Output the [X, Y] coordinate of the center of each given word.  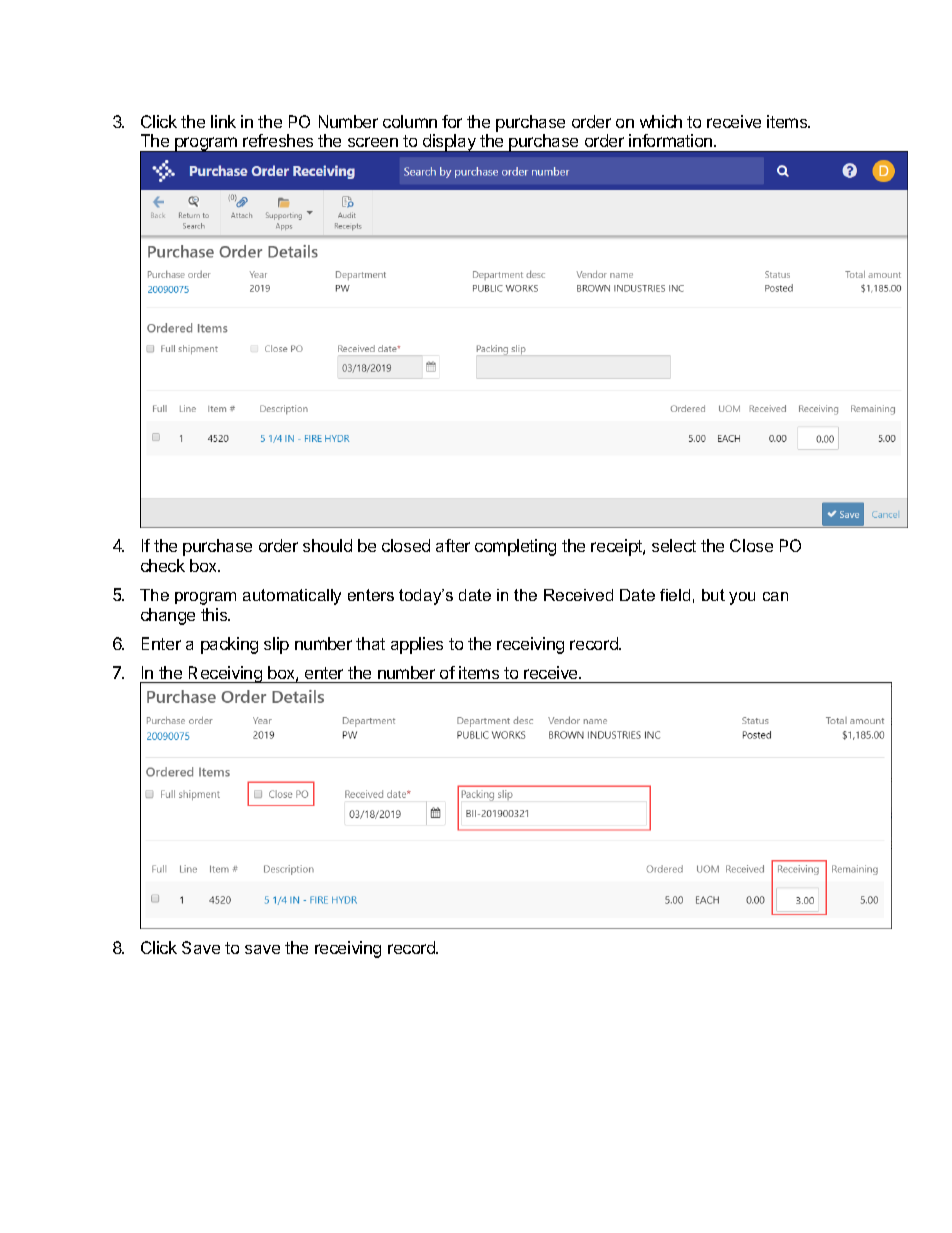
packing [229, 645]
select [674, 545]
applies [417, 645]
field [675, 595]
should [327, 545]
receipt [617, 547]
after [453, 545]
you [742, 598]
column [410, 121]
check [163, 565]
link [223, 121]
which [661, 121]
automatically [292, 597]
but [713, 595]
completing [515, 547]
